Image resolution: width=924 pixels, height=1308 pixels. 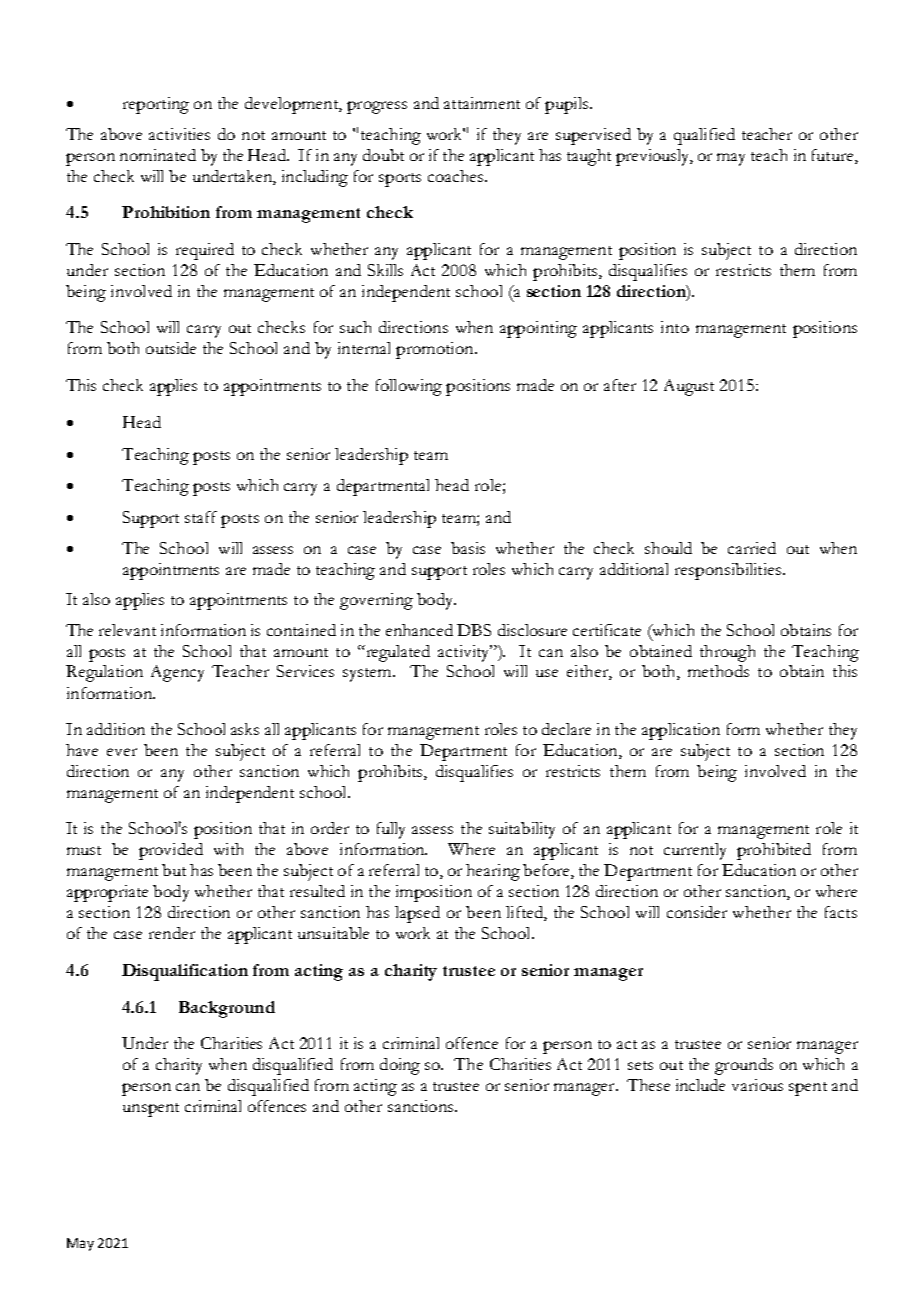 I want to click on activity, so click(x=465, y=653).
